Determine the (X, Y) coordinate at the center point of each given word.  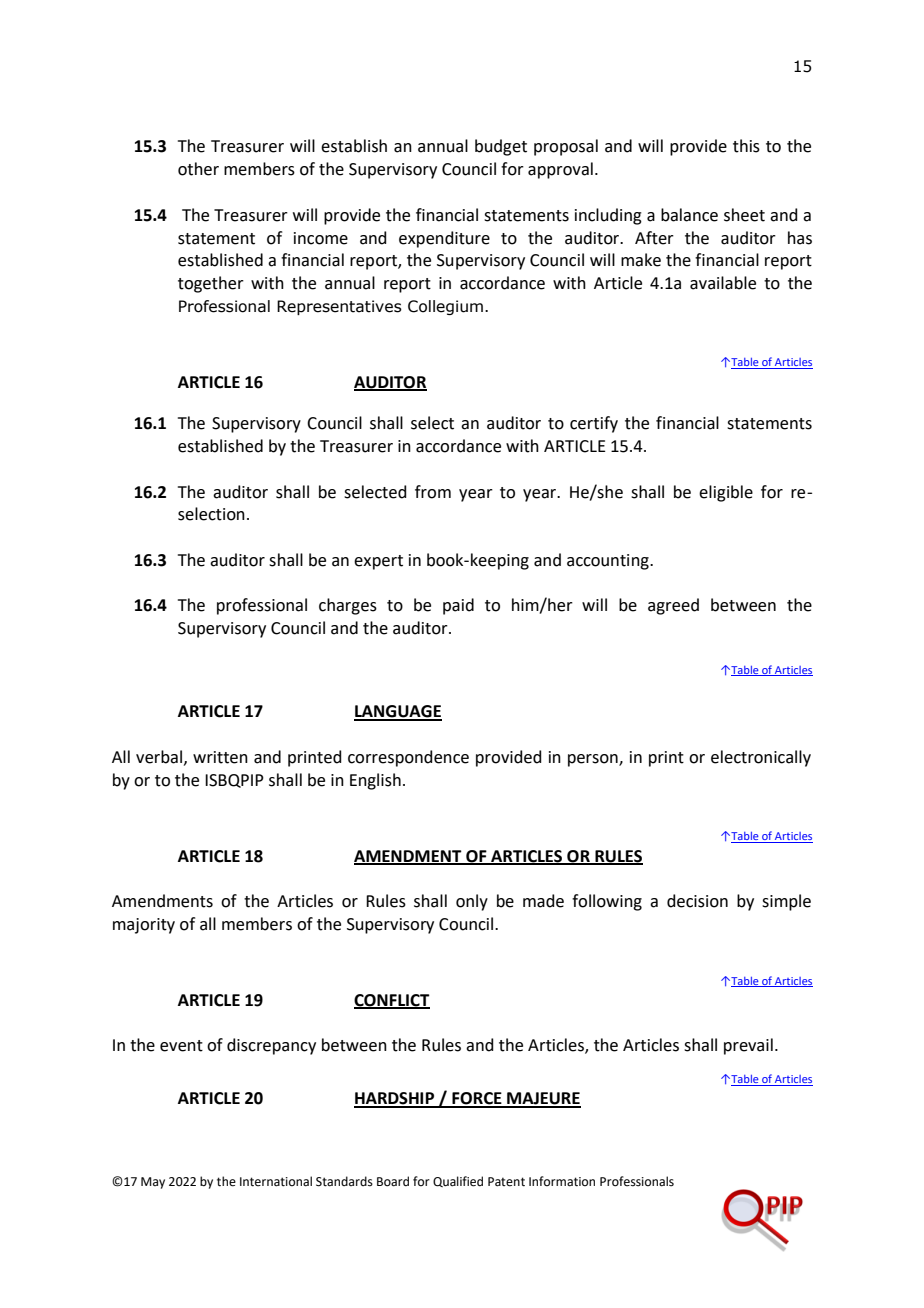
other (198, 169)
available (723, 283)
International (276, 1181)
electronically (761, 758)
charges (348, 606)
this (746, 146)
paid (458, 606)
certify (594, 424)
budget (501, 147)
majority (144, 926)
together (211, 284)
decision (697, 901)
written (220, 757)
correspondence (408, 758)
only (472, 902)
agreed (673, 606)
